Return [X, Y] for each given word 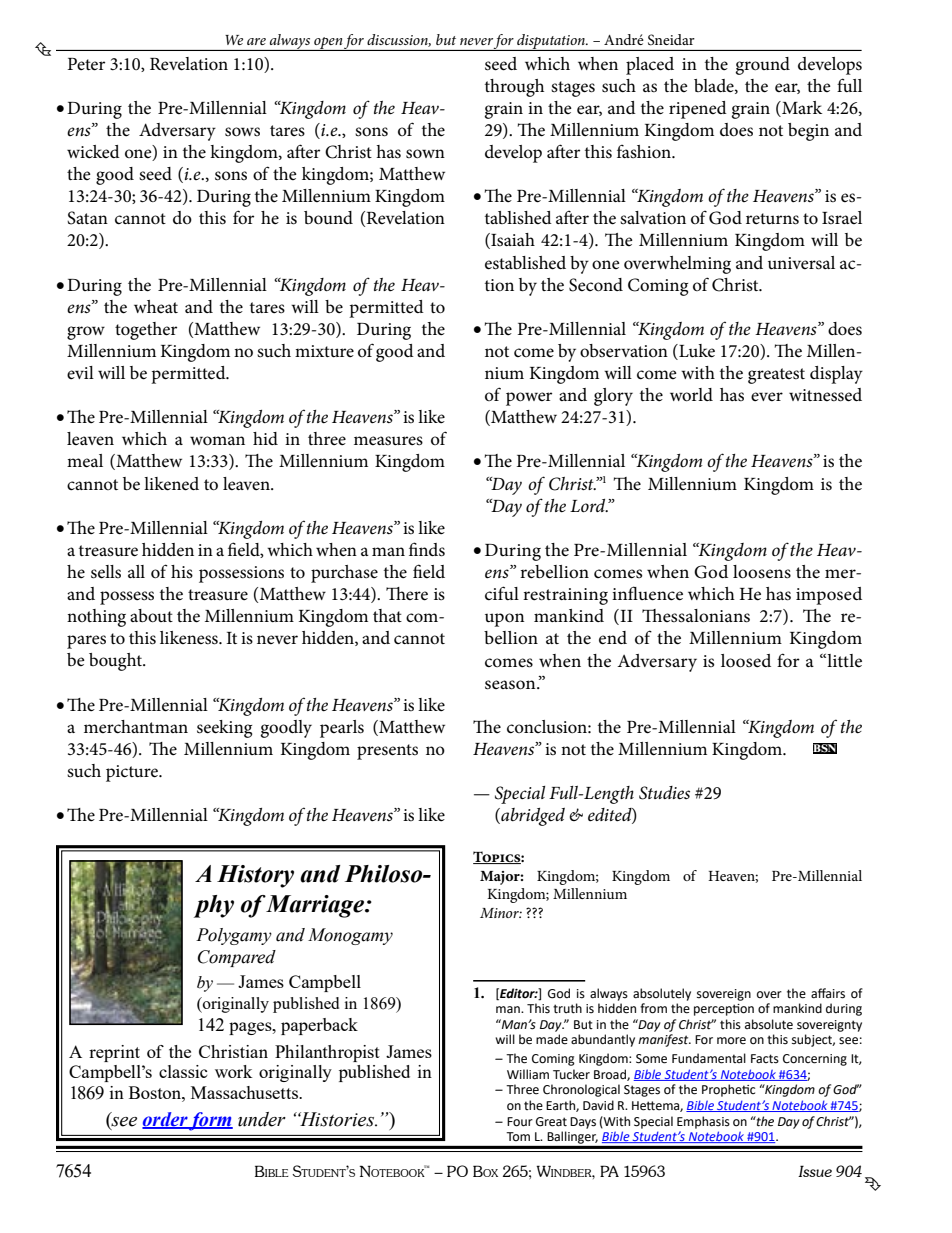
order [165, 1120]
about [151, 616]
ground [762, 66]
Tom [518, 1136]
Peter [86, 64]
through [514, 88]
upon [504, 620]
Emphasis [703, 1122]
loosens [762, 572]
